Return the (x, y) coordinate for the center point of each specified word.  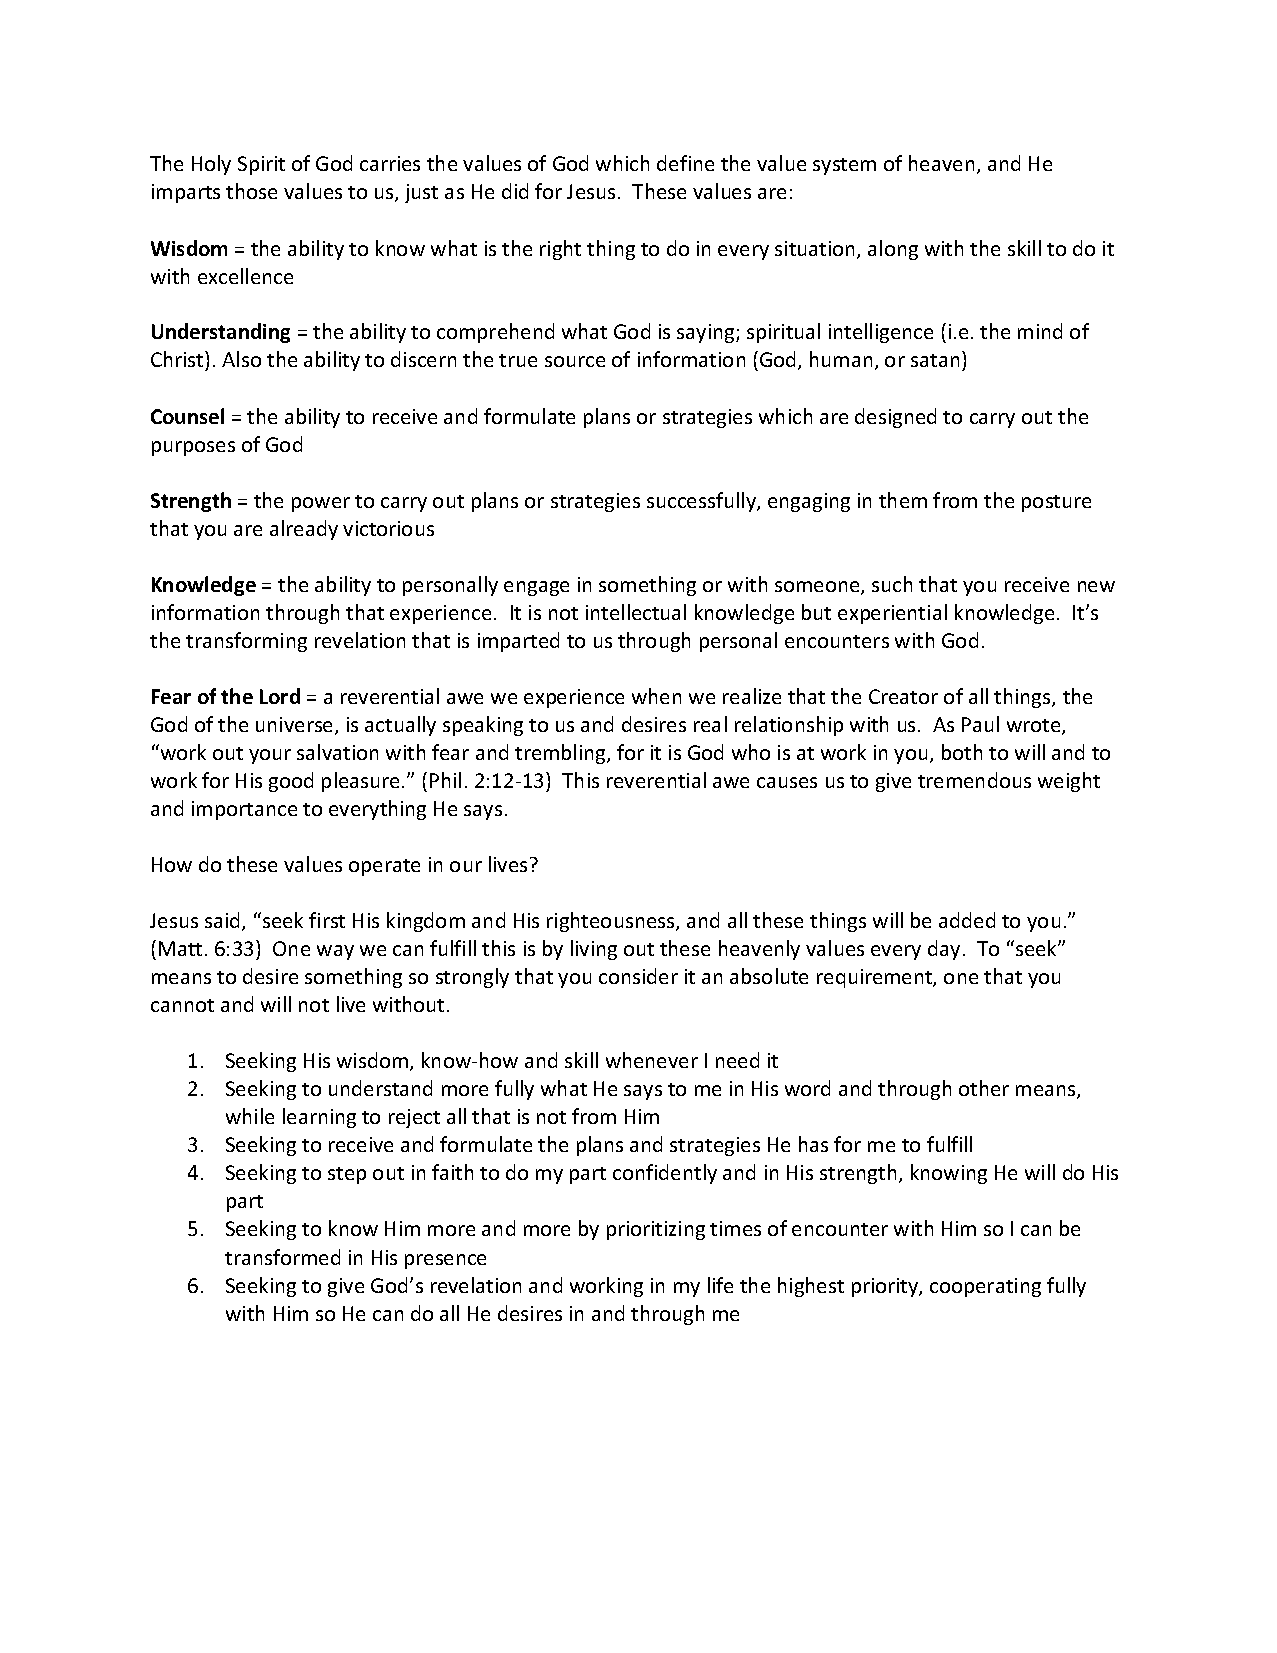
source (575, 361)
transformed (282, 1257)
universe (296, 726)
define (685, 163)
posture (1056, 503)
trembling (561, 754)
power (321, 504)
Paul (980, 724)
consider (638, 976)
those (251, 191)
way (335, 952)
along (893, 250)
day (944, 950)
